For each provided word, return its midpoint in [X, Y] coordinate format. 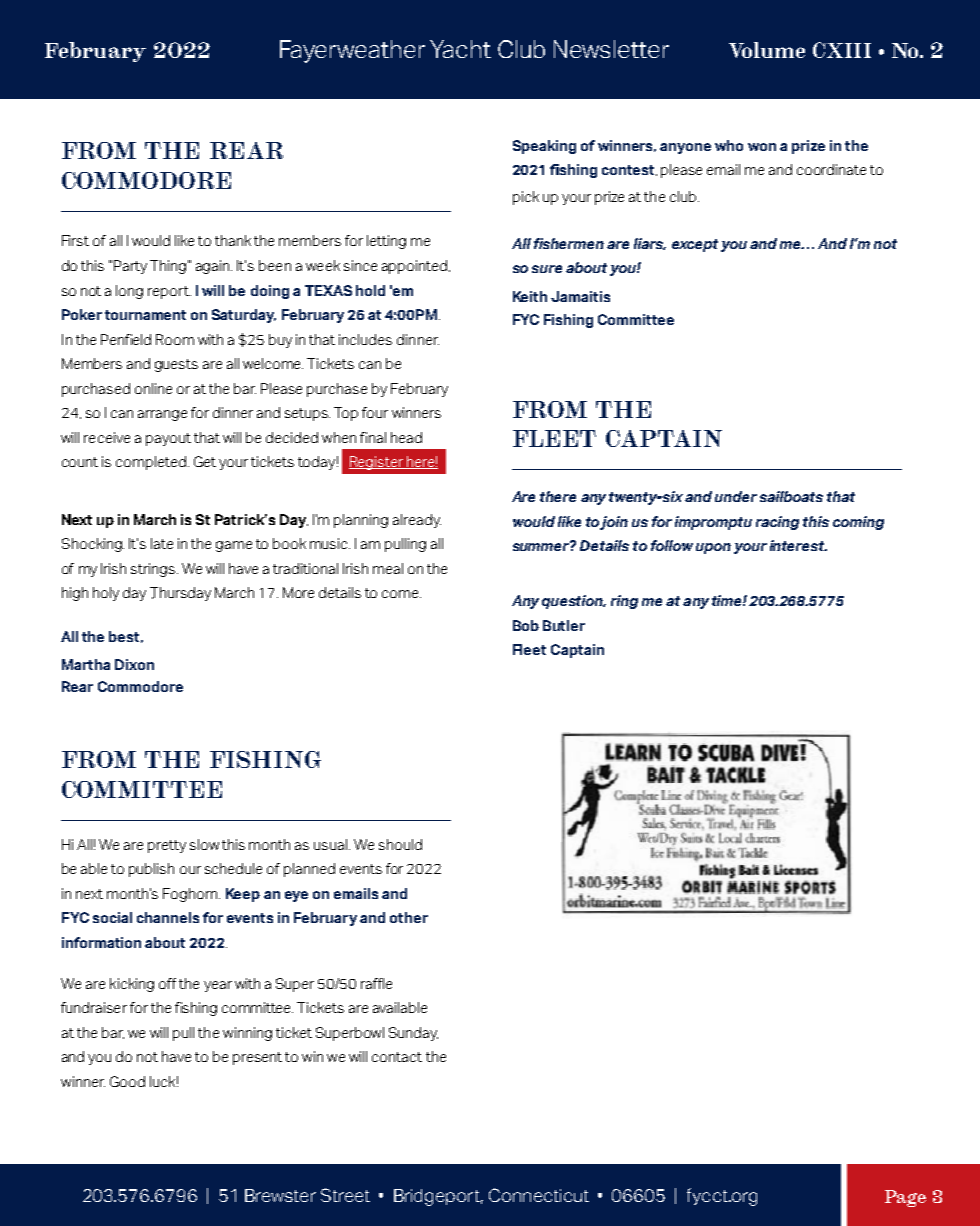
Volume [767, 50]
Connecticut [539, 1195]
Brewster [280, 1195]
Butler [564, 625]
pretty [167, 846]
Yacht [460, 49]
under [736, 496]
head [406, 437]
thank [233, 240]
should [400, 844]
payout [168, 439]
